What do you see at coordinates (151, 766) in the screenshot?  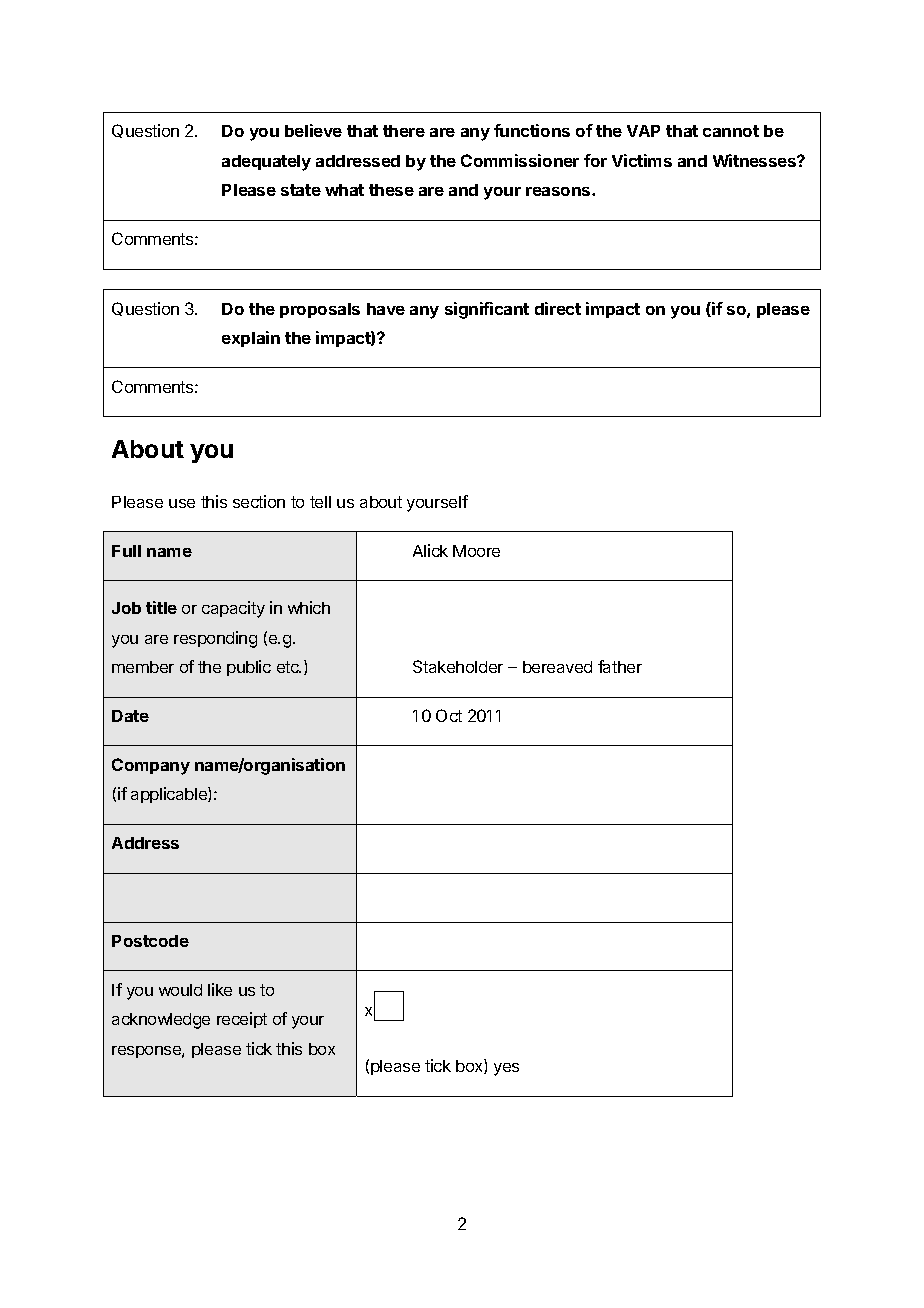 I see `Company` at bounding box center [151, 766].
